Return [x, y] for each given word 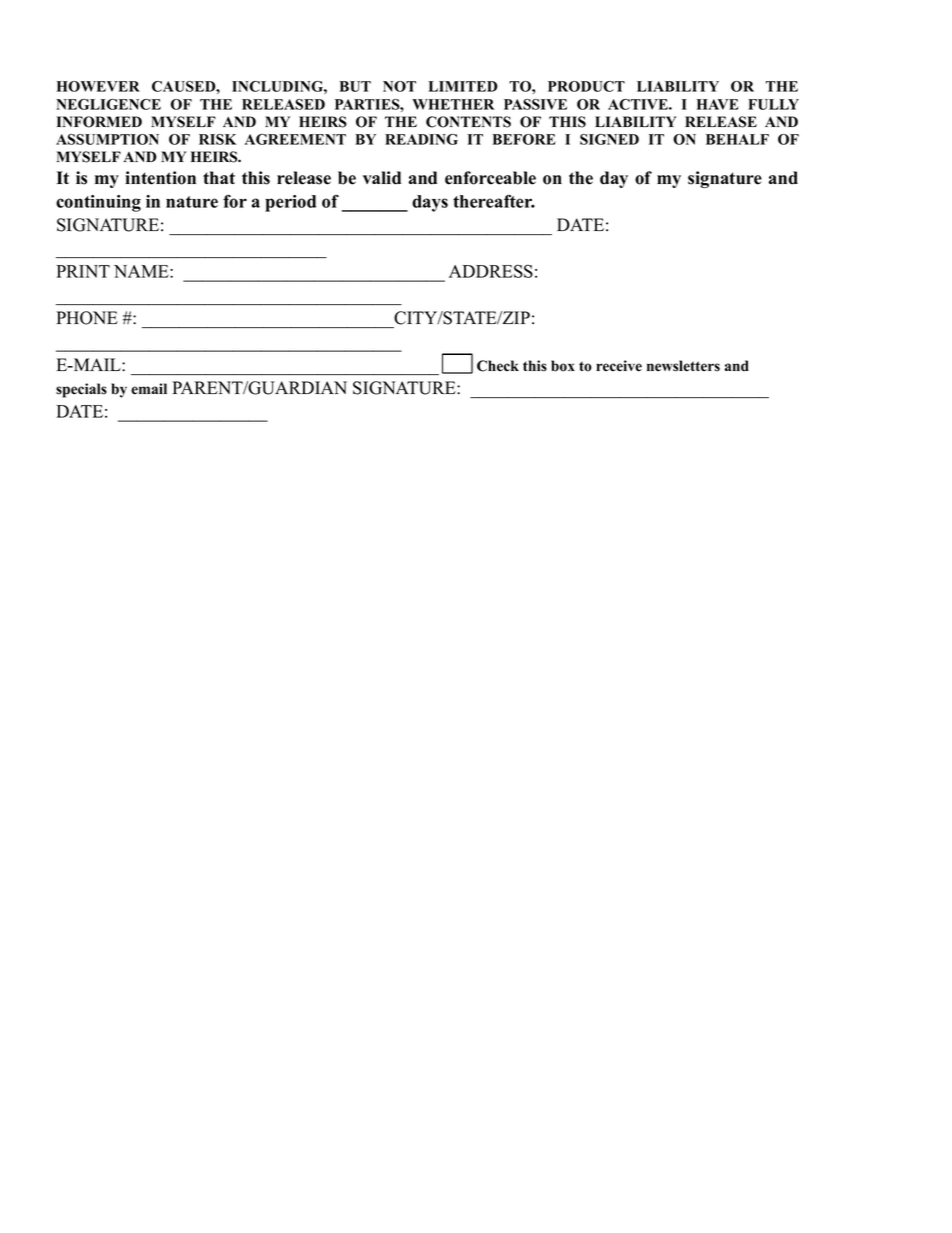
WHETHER [453, 104]
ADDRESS [491, 271]
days [430, 203]
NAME [142, 271]
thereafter [494, 201]
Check [498, 366]
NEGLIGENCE [108, 104]
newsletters [683, 366]
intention [160, 178]
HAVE [718, 104]
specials [81, 390]
